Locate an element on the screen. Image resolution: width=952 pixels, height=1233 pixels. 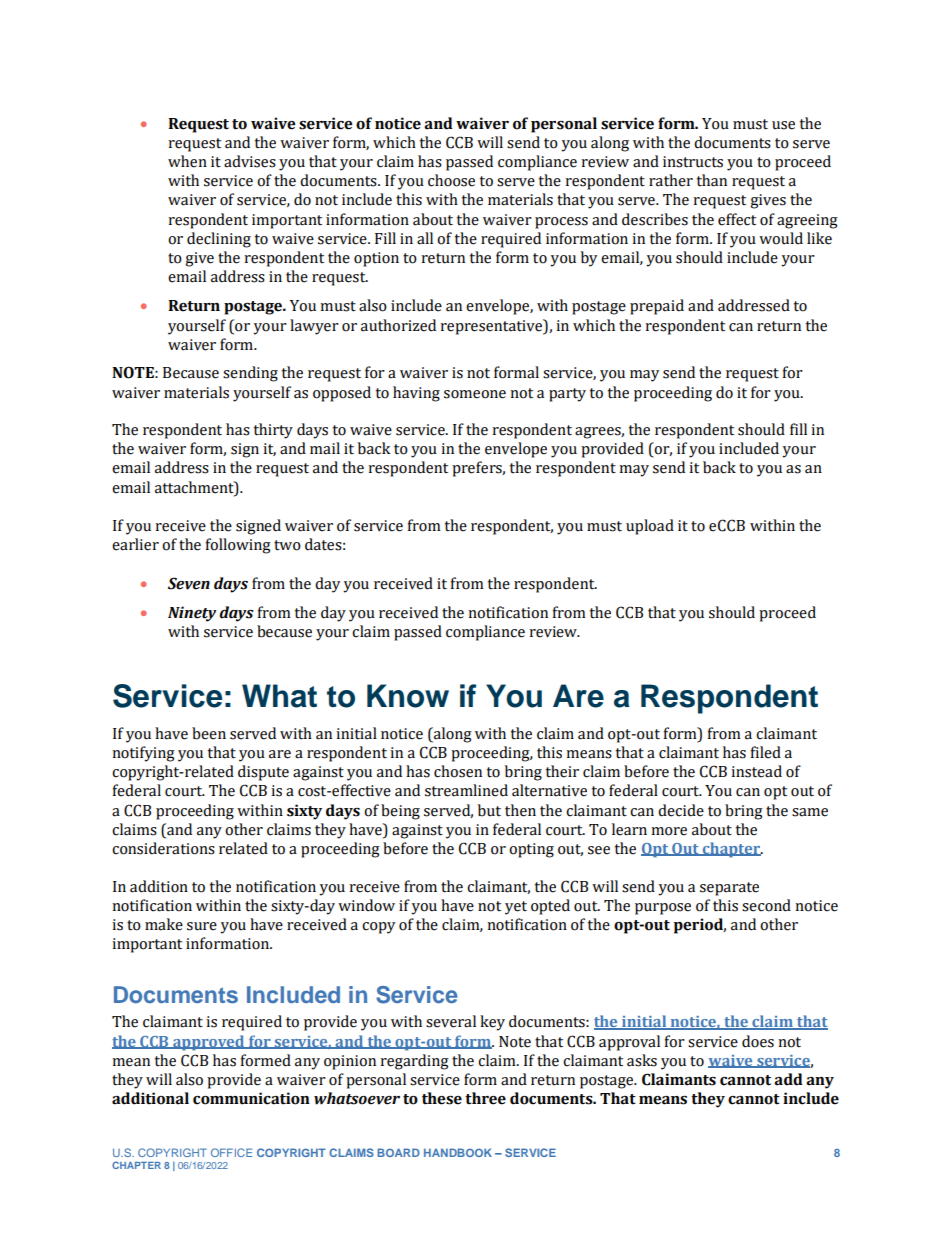
but is located at coordinates (489, 810).
